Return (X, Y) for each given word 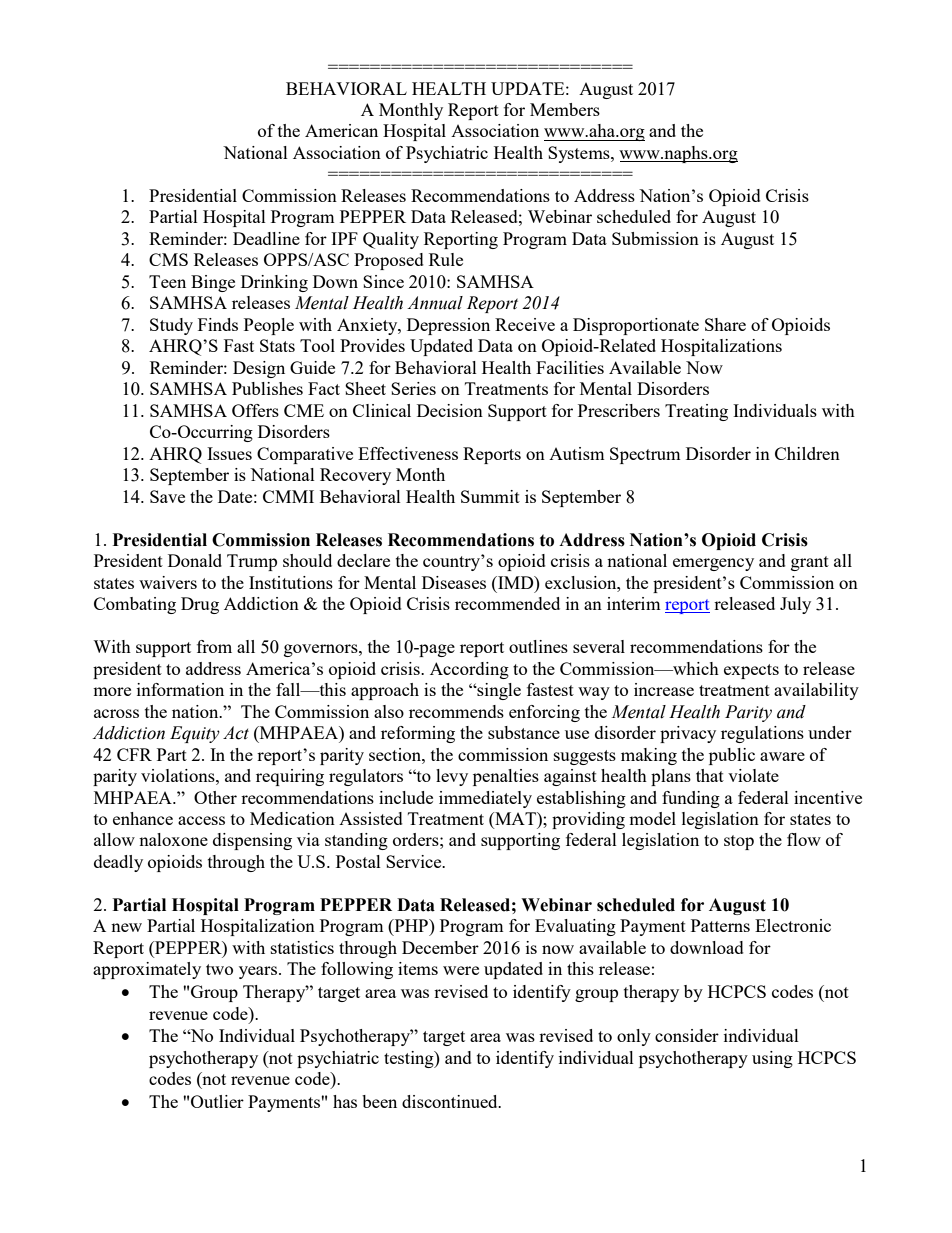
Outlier (217, 1101)
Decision (450, 410)
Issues (229, 453)
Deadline (266, 238)
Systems (580, 154)
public (732, 756)
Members (565, 109)
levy (452, 777)
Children (807, 453)
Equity (195, 734)
